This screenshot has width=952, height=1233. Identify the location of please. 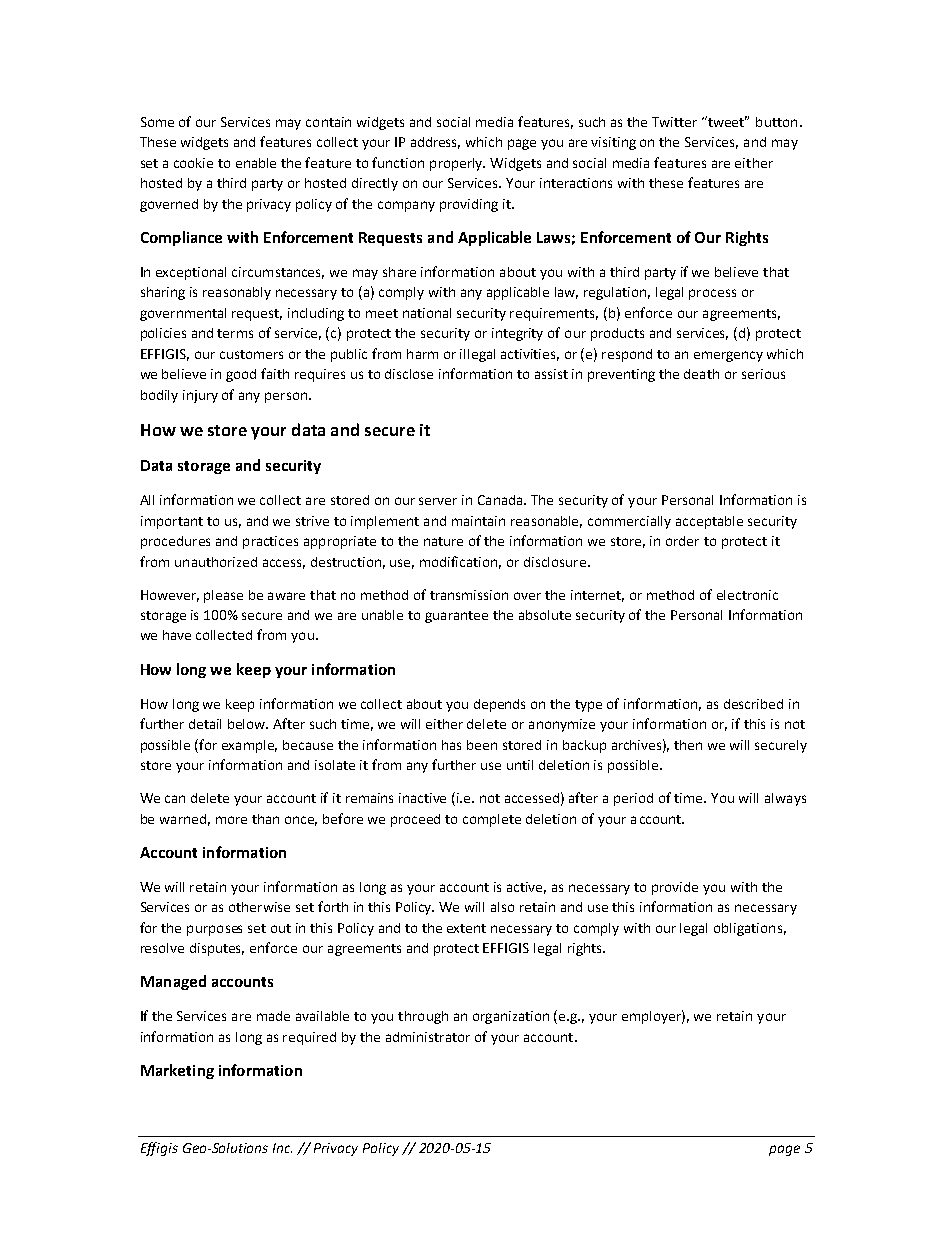
(223, 596).
